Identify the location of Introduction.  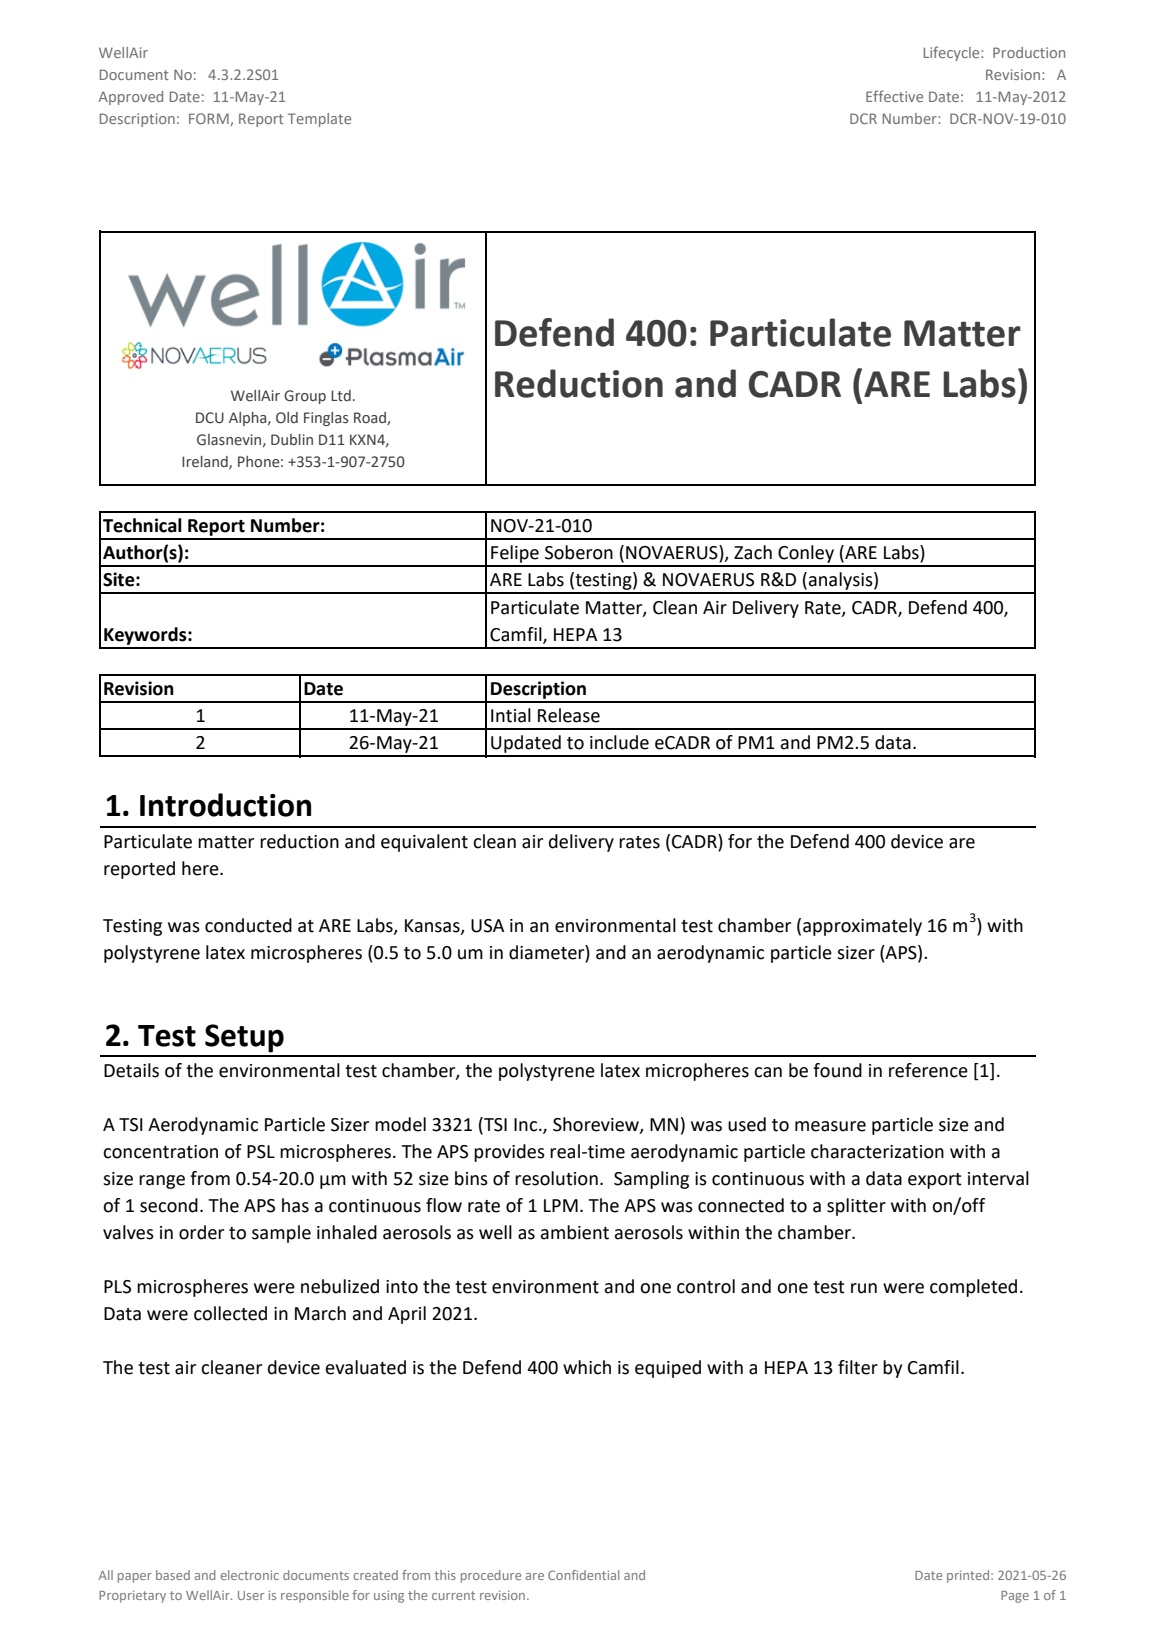
(225, 805).
